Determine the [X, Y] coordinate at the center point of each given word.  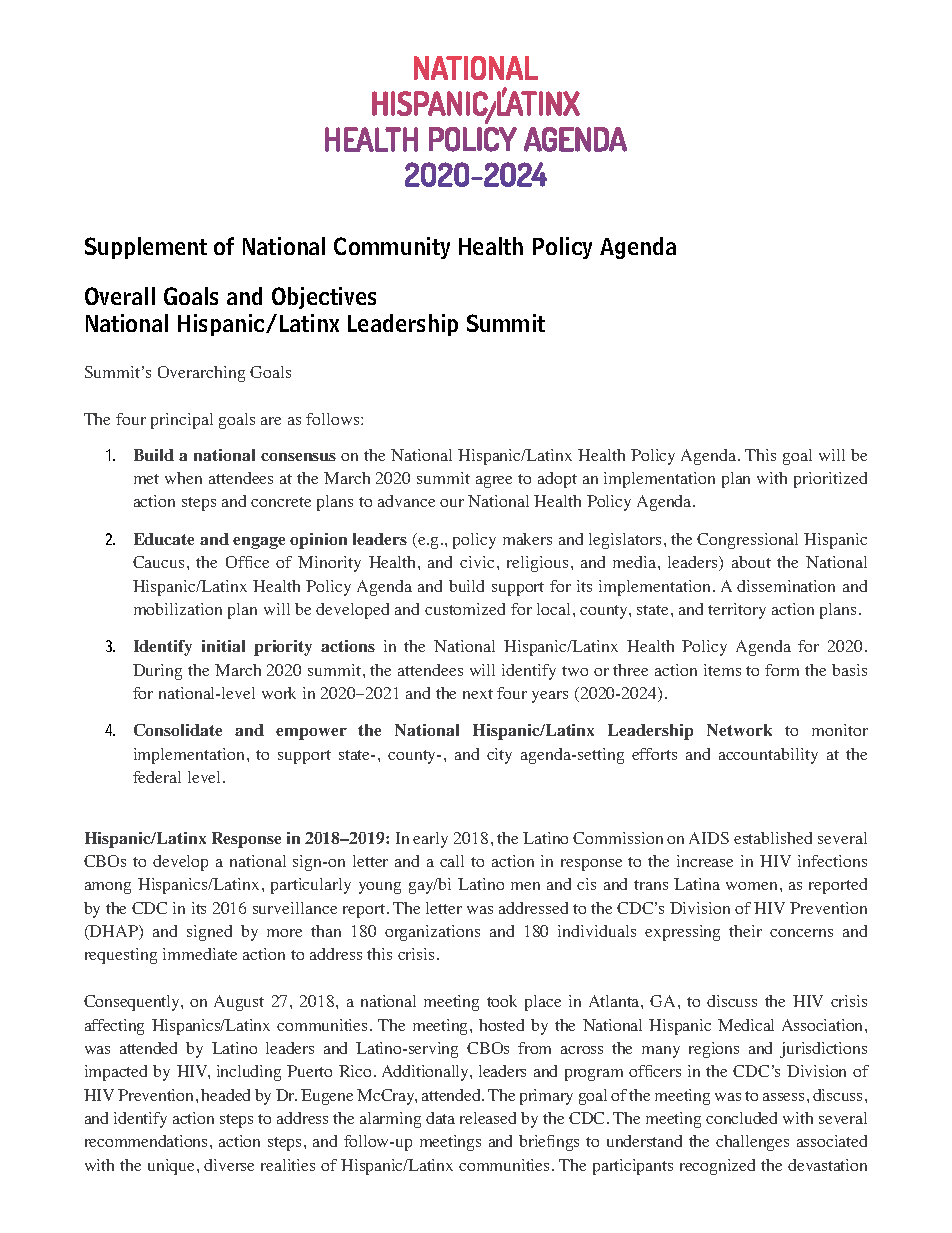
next [478, 694]
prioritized [830, 480]
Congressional [747, 541]
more [284, 933]
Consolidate [178, 730]
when [183, 478]
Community [392, 248]
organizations [432, 933]
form [782, 670]
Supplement [146, 248]
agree [494, 482]
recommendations [146, 1141]
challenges [752, 1143]
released [488, 1118]
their [745, 931]
